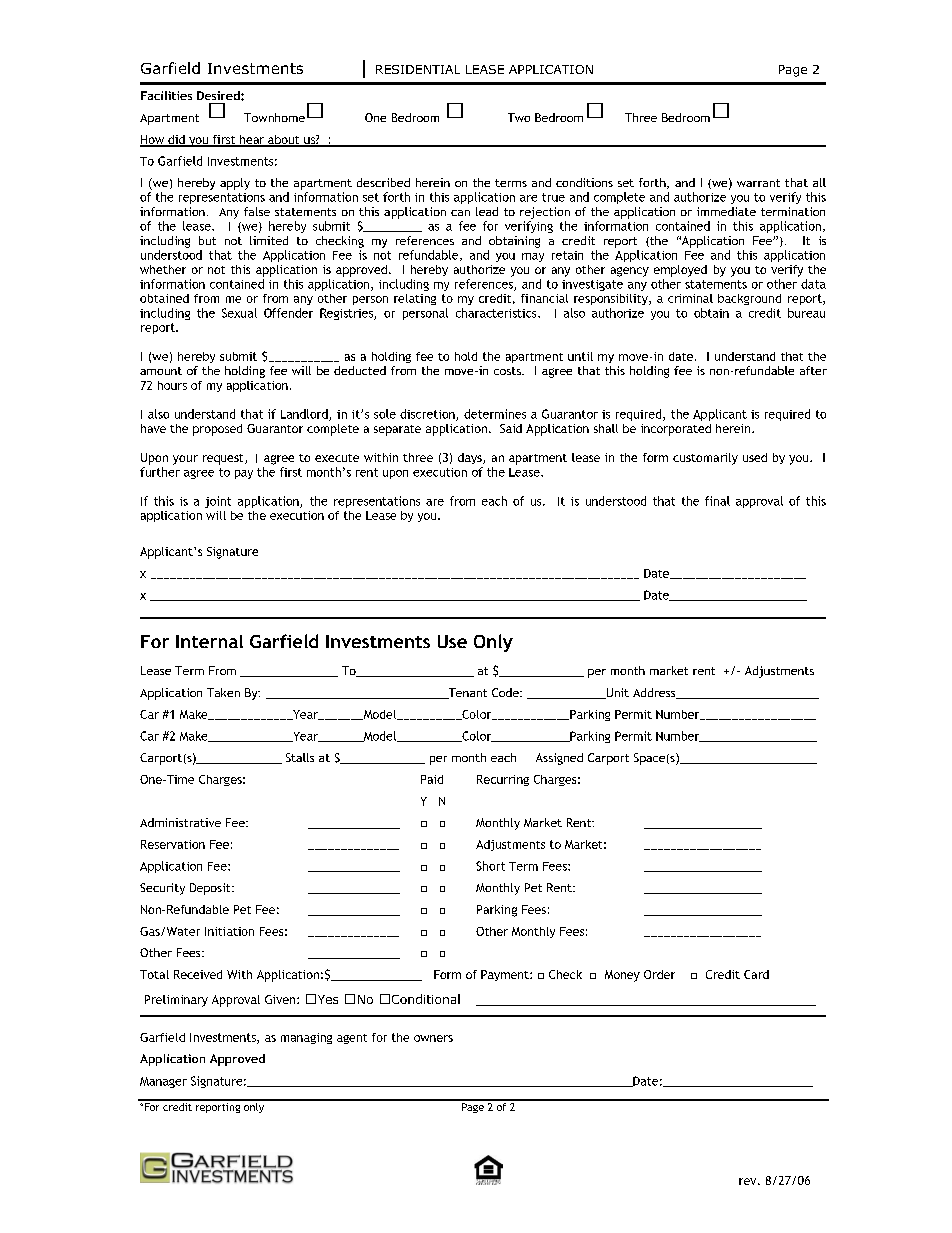 The image size is (952, 1233). Describe the element at coordinates (717, 501) in the image. I see `final` at that location.
